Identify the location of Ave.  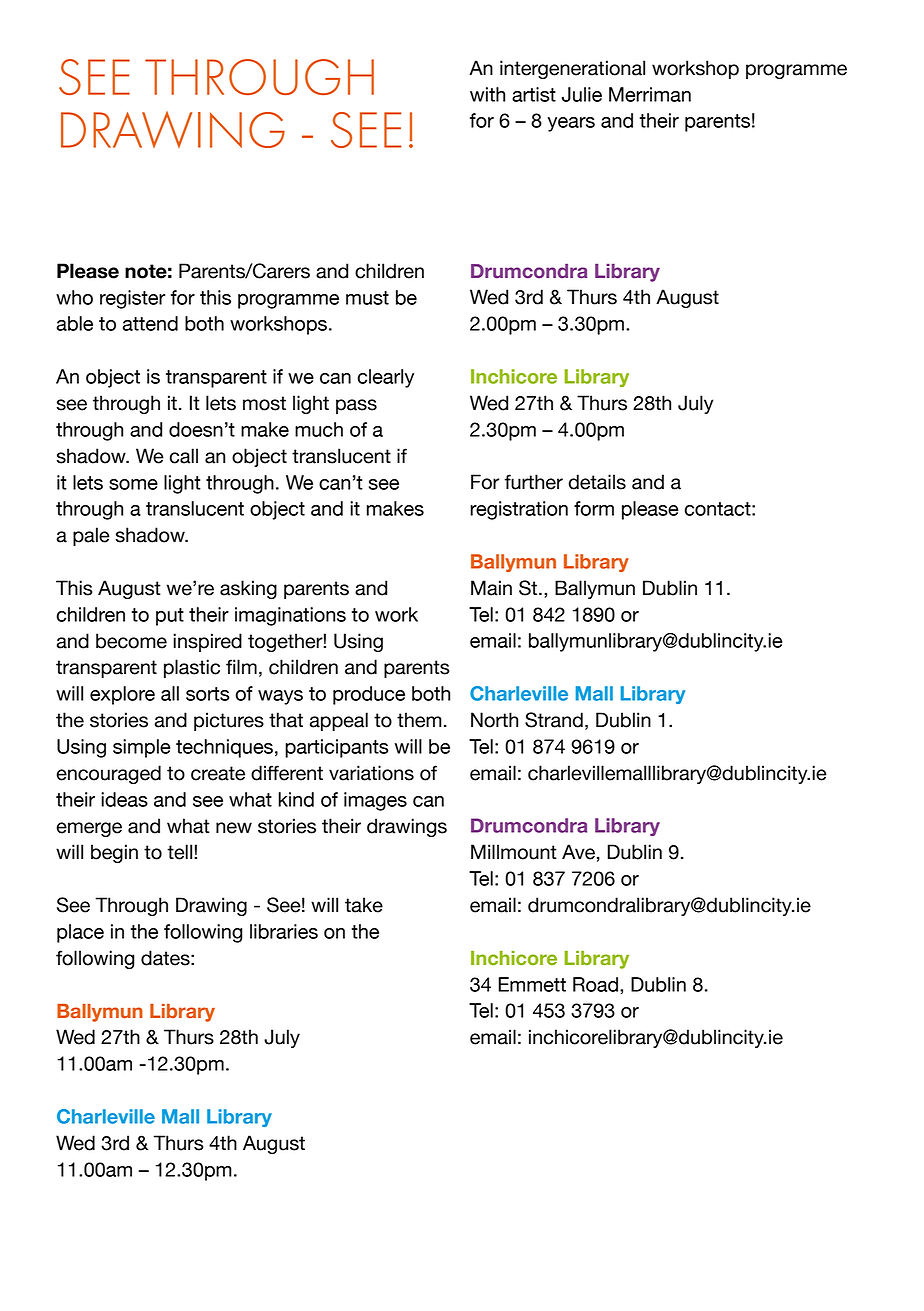
(578, 852).
